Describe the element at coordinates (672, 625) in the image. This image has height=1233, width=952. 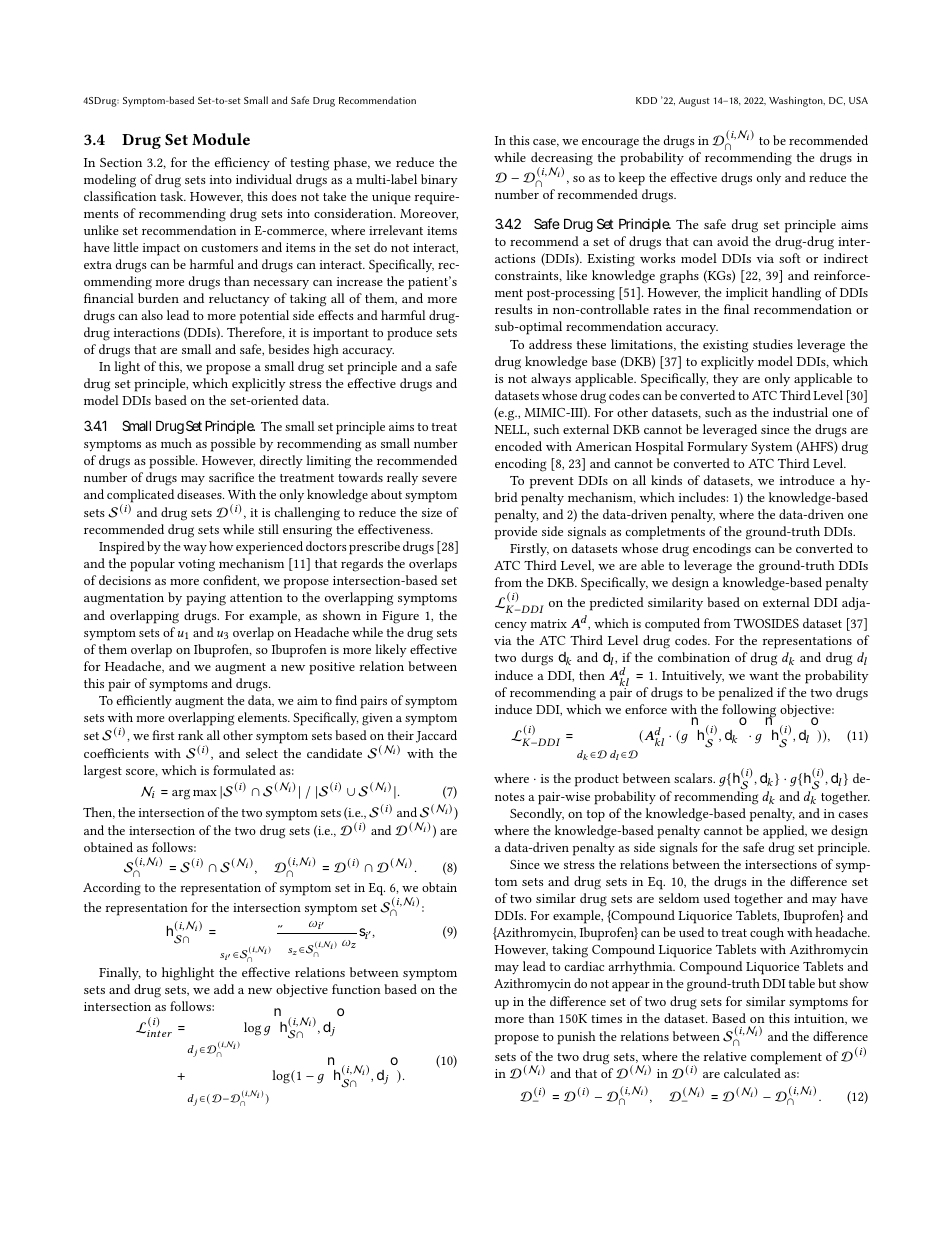
I see `computed` at that location.
